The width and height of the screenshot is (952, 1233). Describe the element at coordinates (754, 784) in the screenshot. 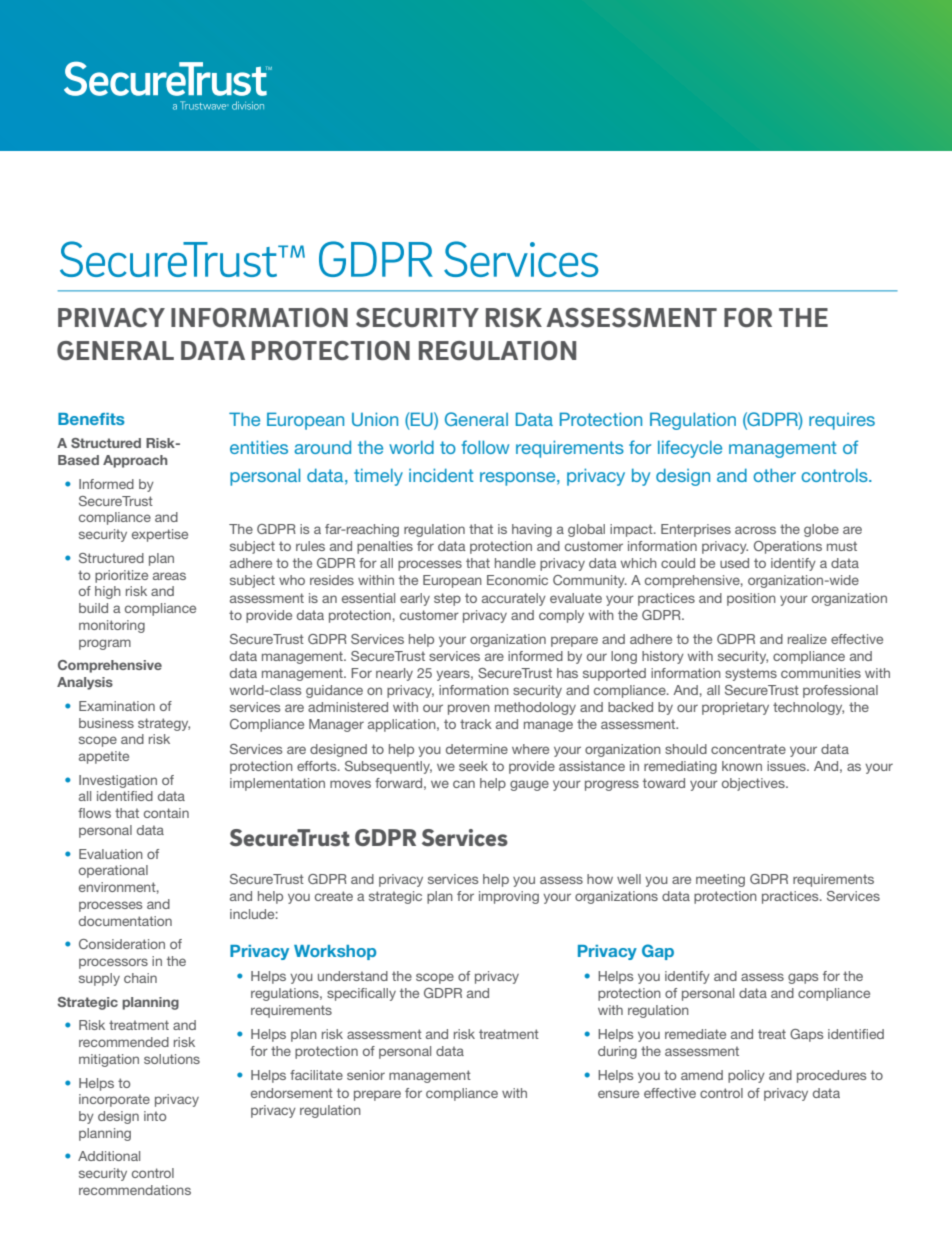

I see `objectives` at that location.
